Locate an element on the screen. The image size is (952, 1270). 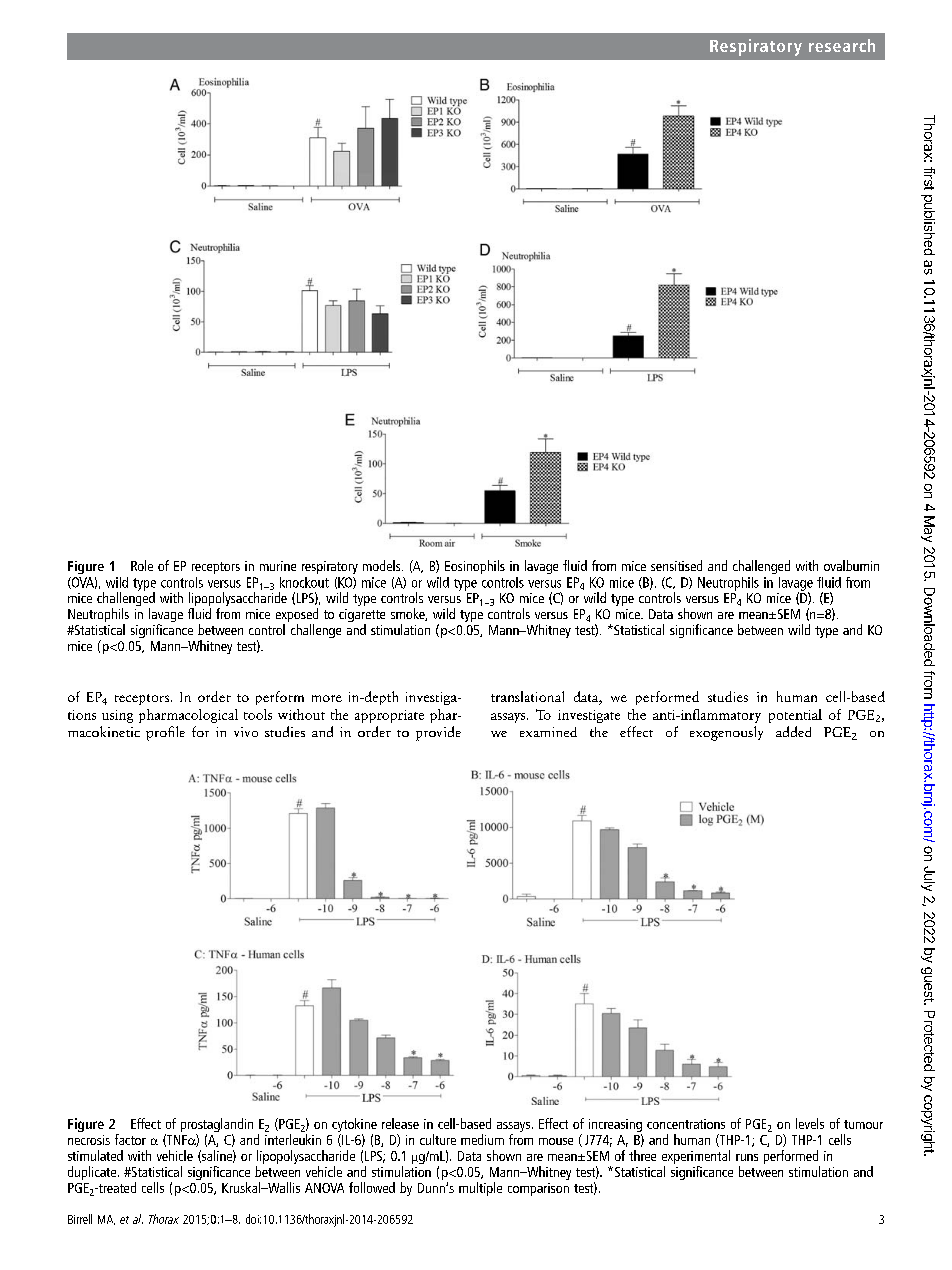
medium is located at coordinates (482, 1139).
